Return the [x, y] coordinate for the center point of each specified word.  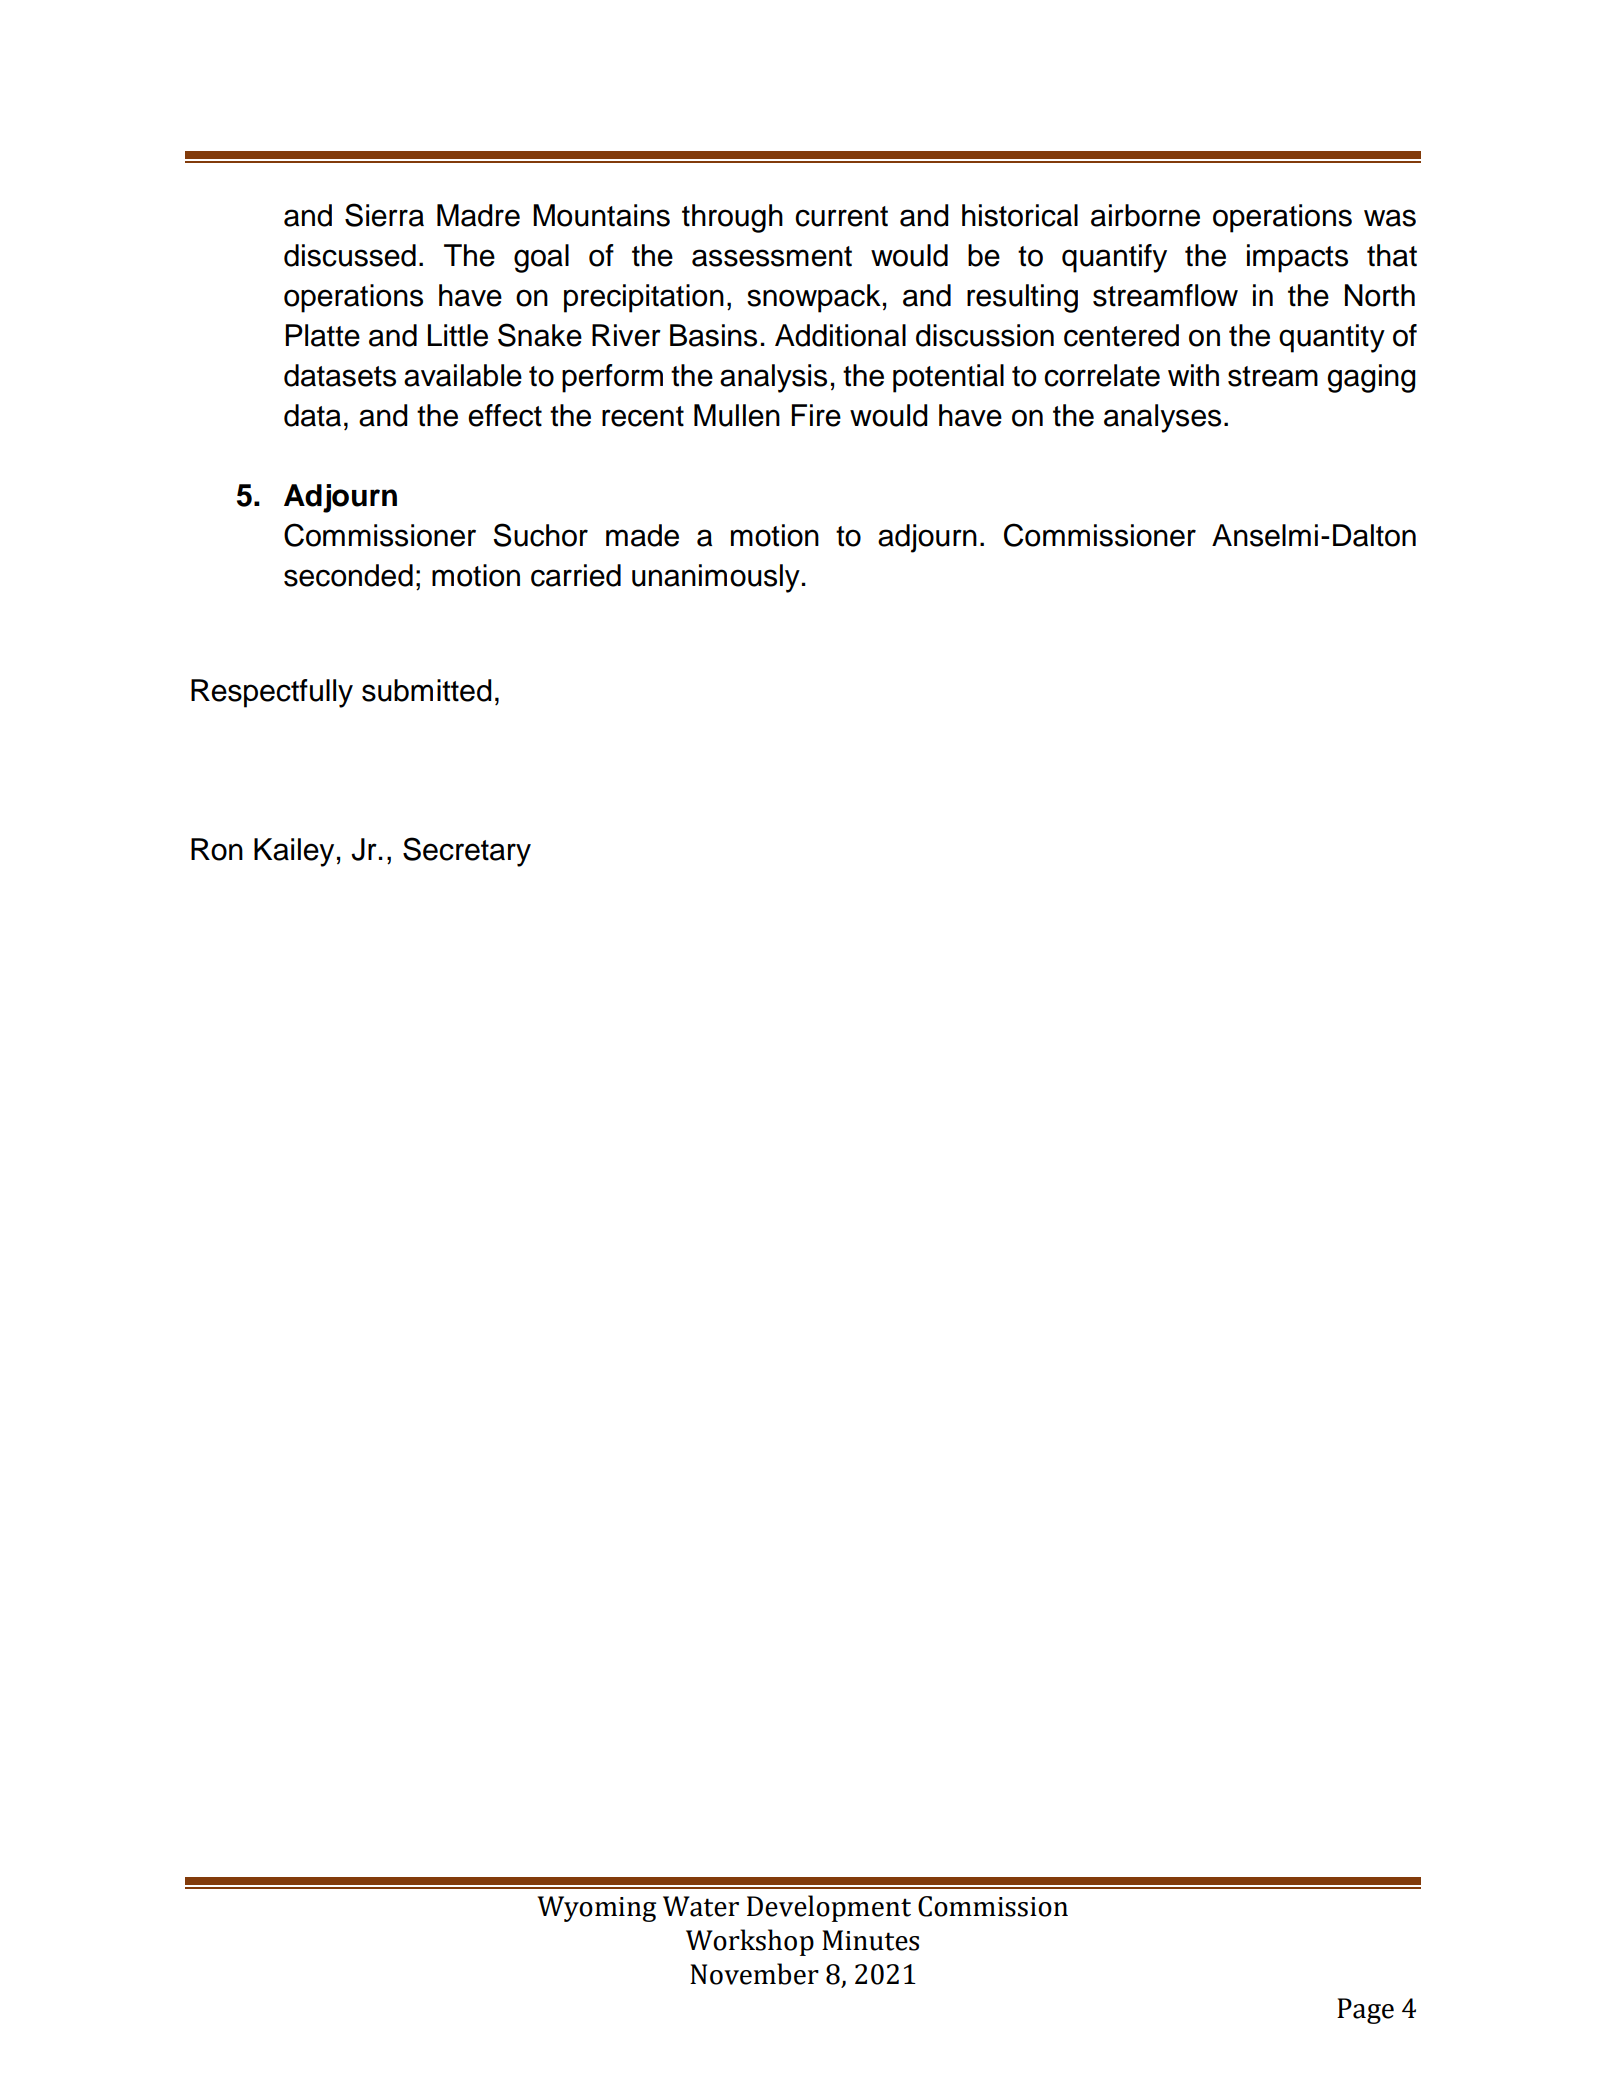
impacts [1297, 258]
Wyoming [596, 1909]
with [1193, 375]
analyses [1162, 418]
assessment [772, 256]
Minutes [870, 1940]
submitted [427, 690]
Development [829, 1908]
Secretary [467, 852]
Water [701, 1906]
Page [1365, 2011]
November [754, 1974]
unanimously [716, 578]
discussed [350, 255]
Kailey [294, 852]
